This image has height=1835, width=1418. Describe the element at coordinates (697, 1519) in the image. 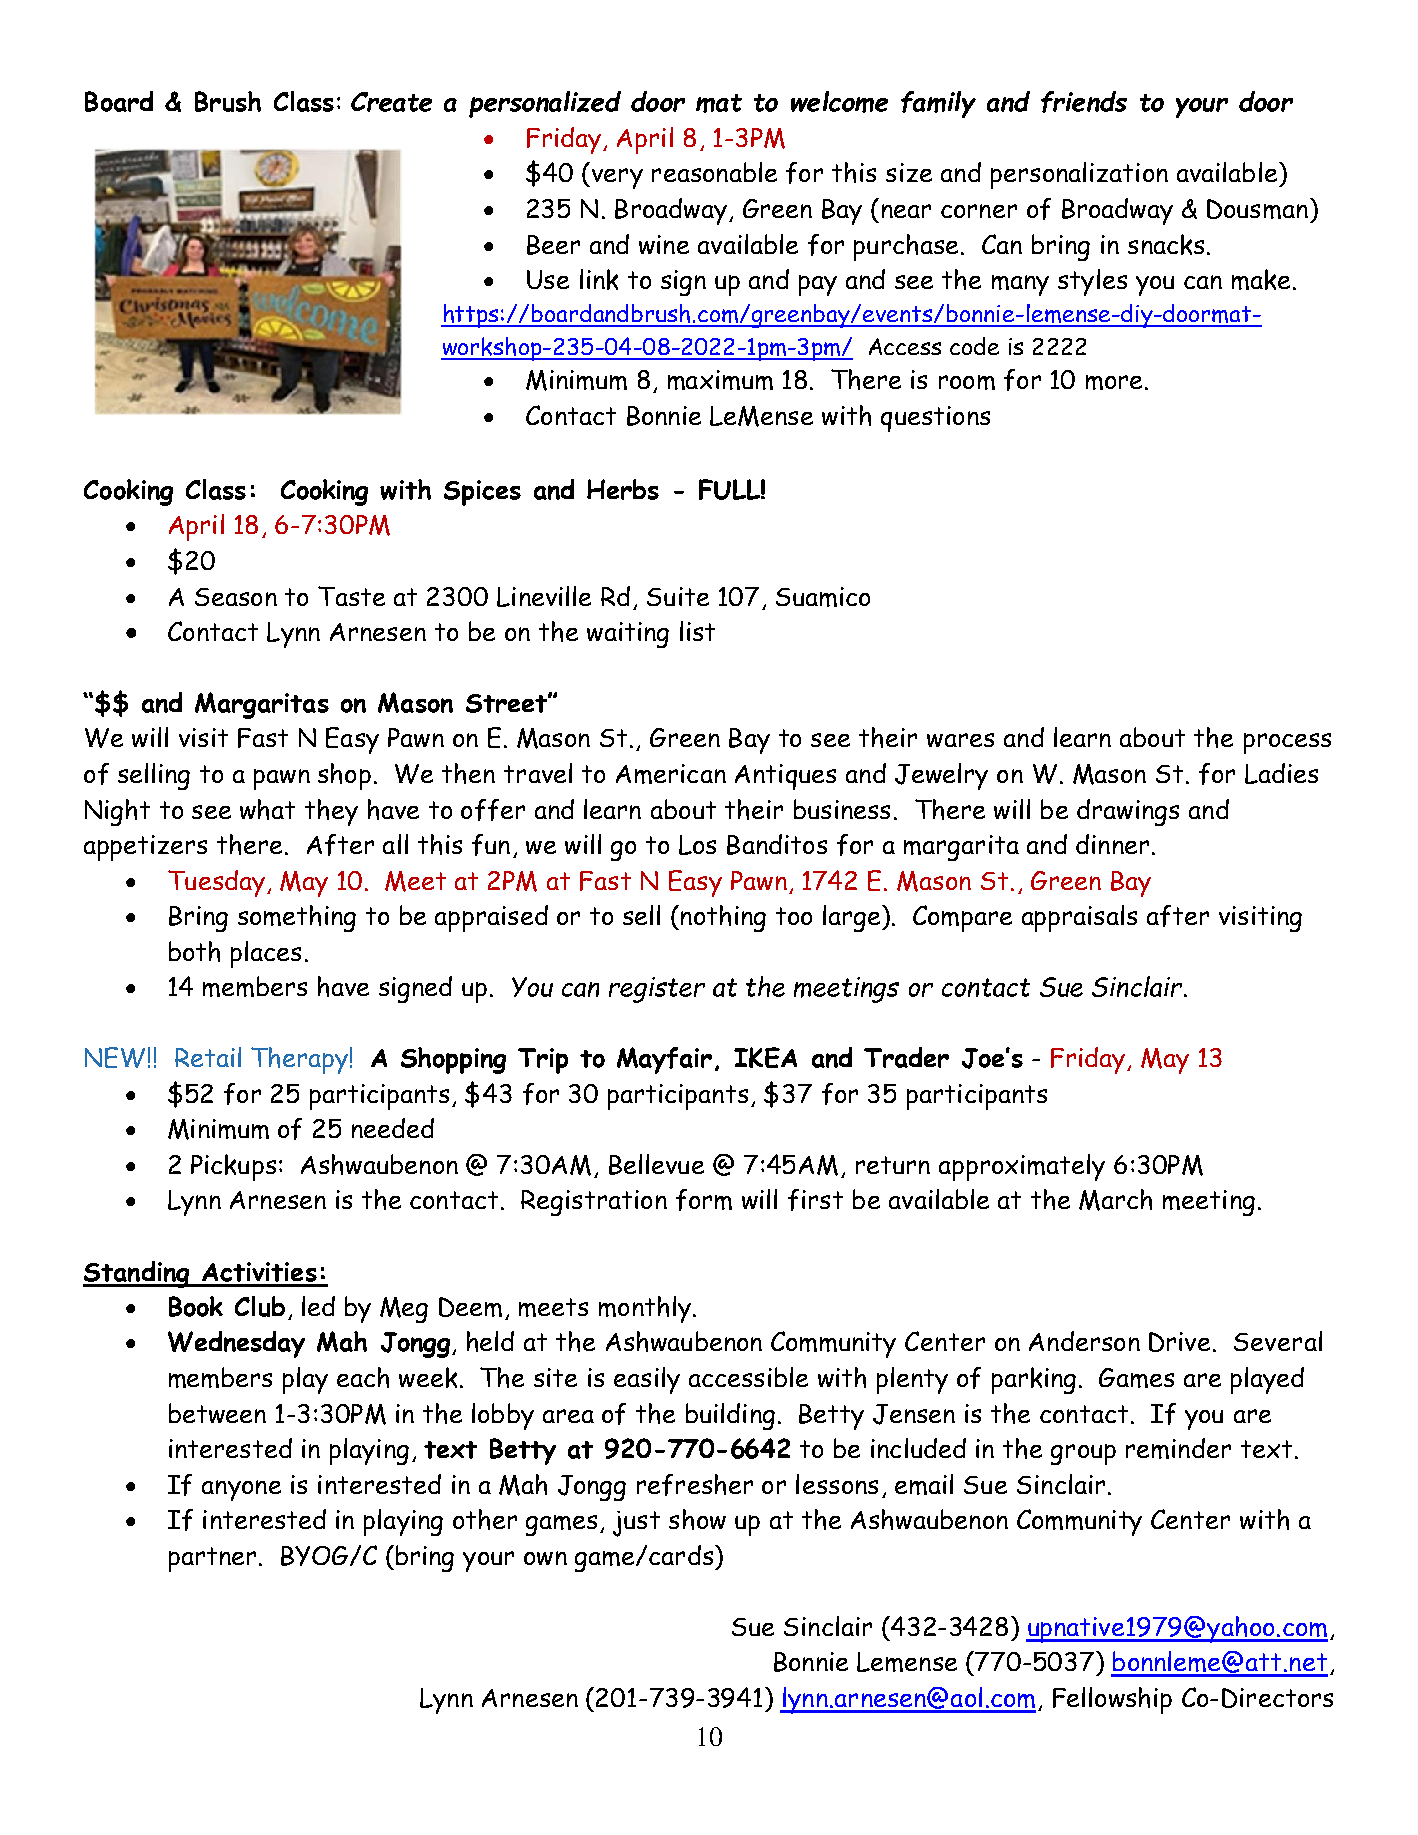

I see `show` at that location.
